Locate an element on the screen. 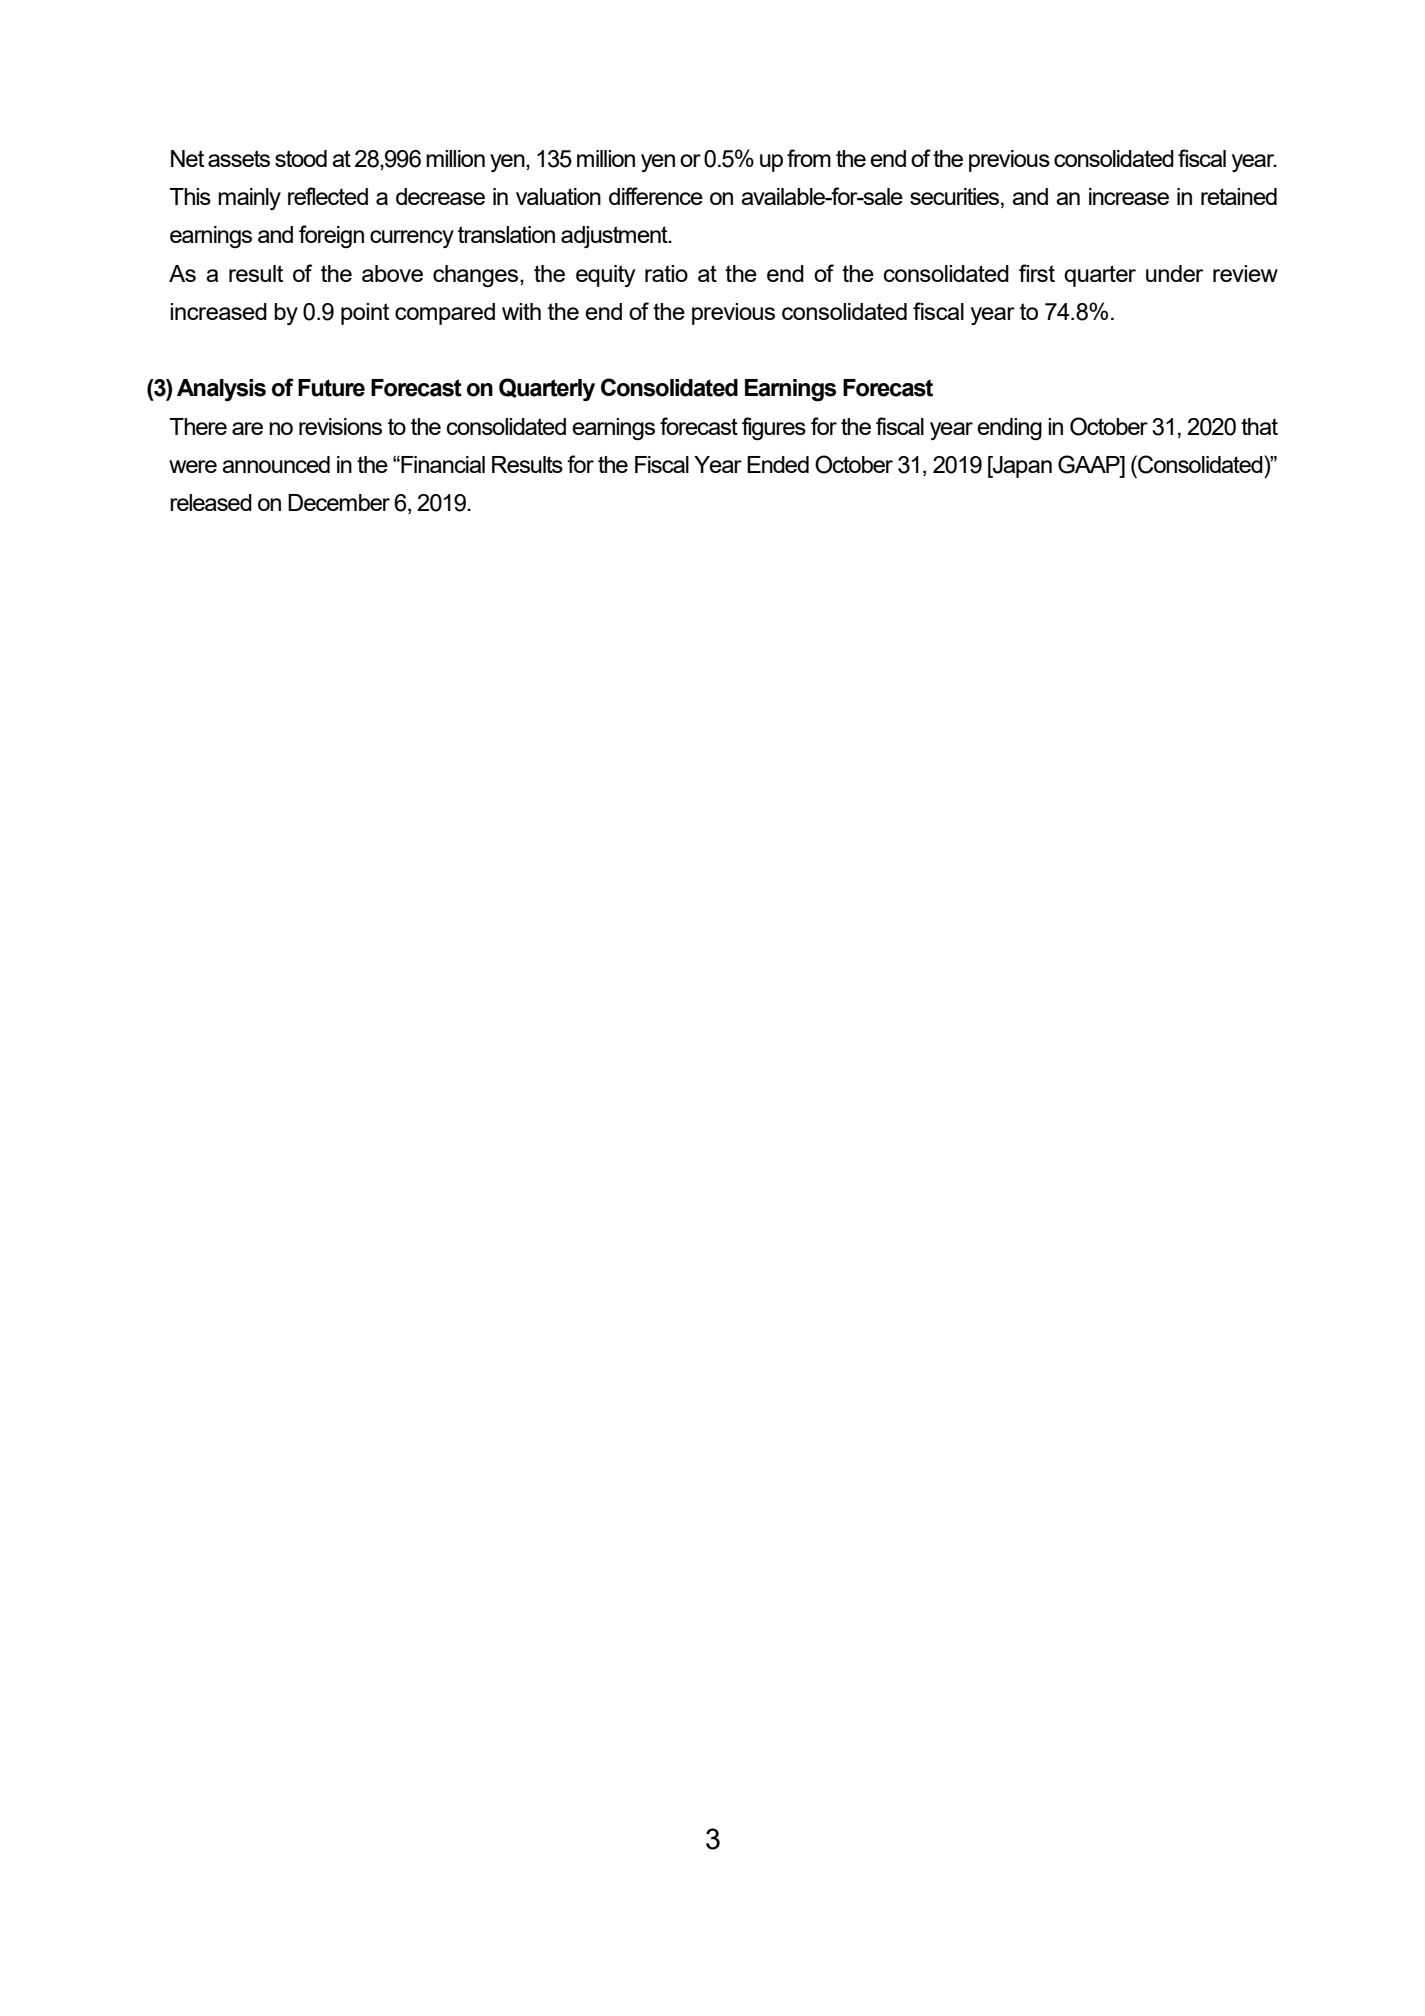 The height and width of the screenshot is (2016, 1425). revisions is located at coordinates (340, 426).
